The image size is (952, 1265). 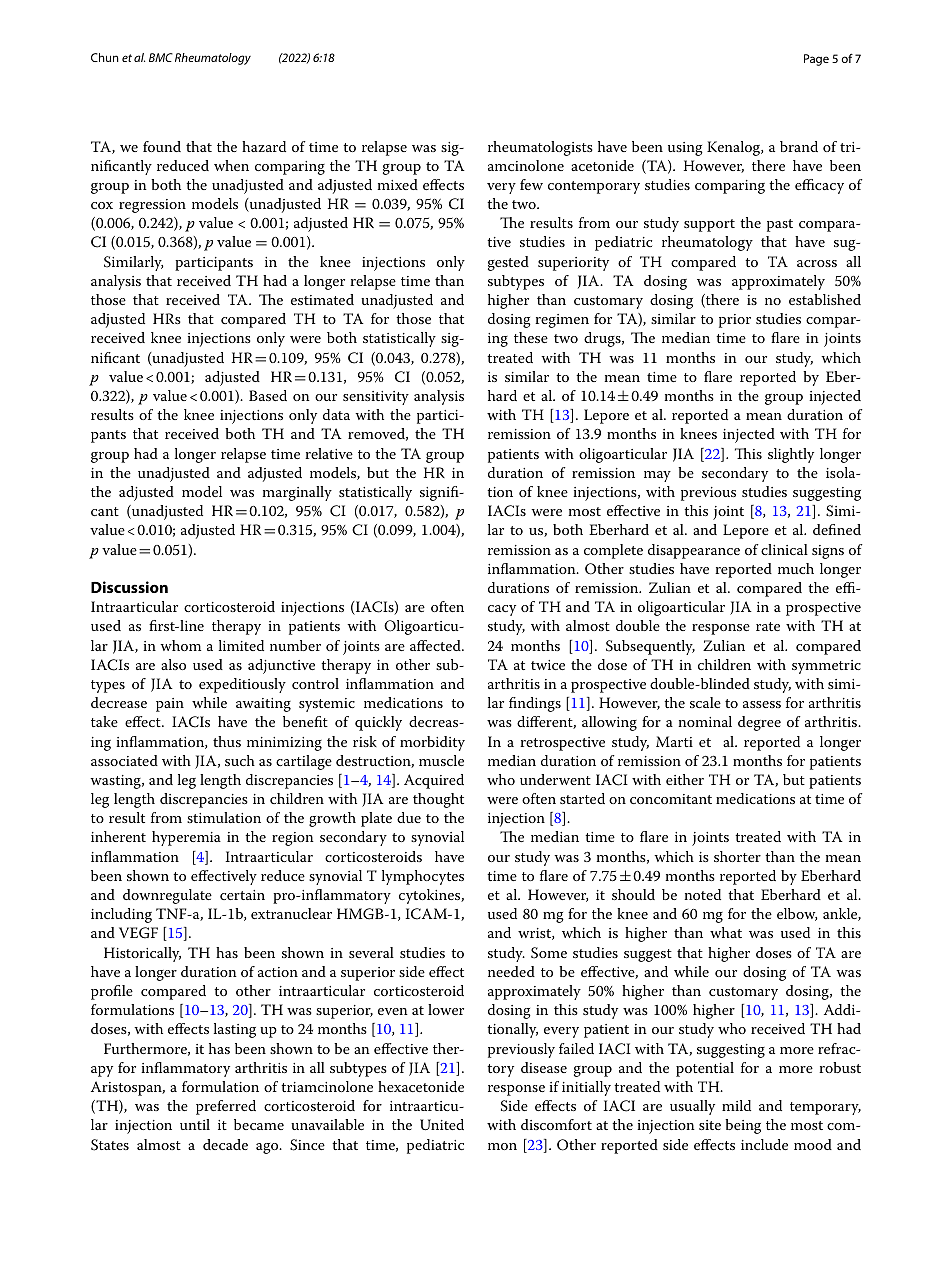 What do you see at coordinates (423, 877) in the page?
I see `lymphocytes` at bounding box center [423, 877].
